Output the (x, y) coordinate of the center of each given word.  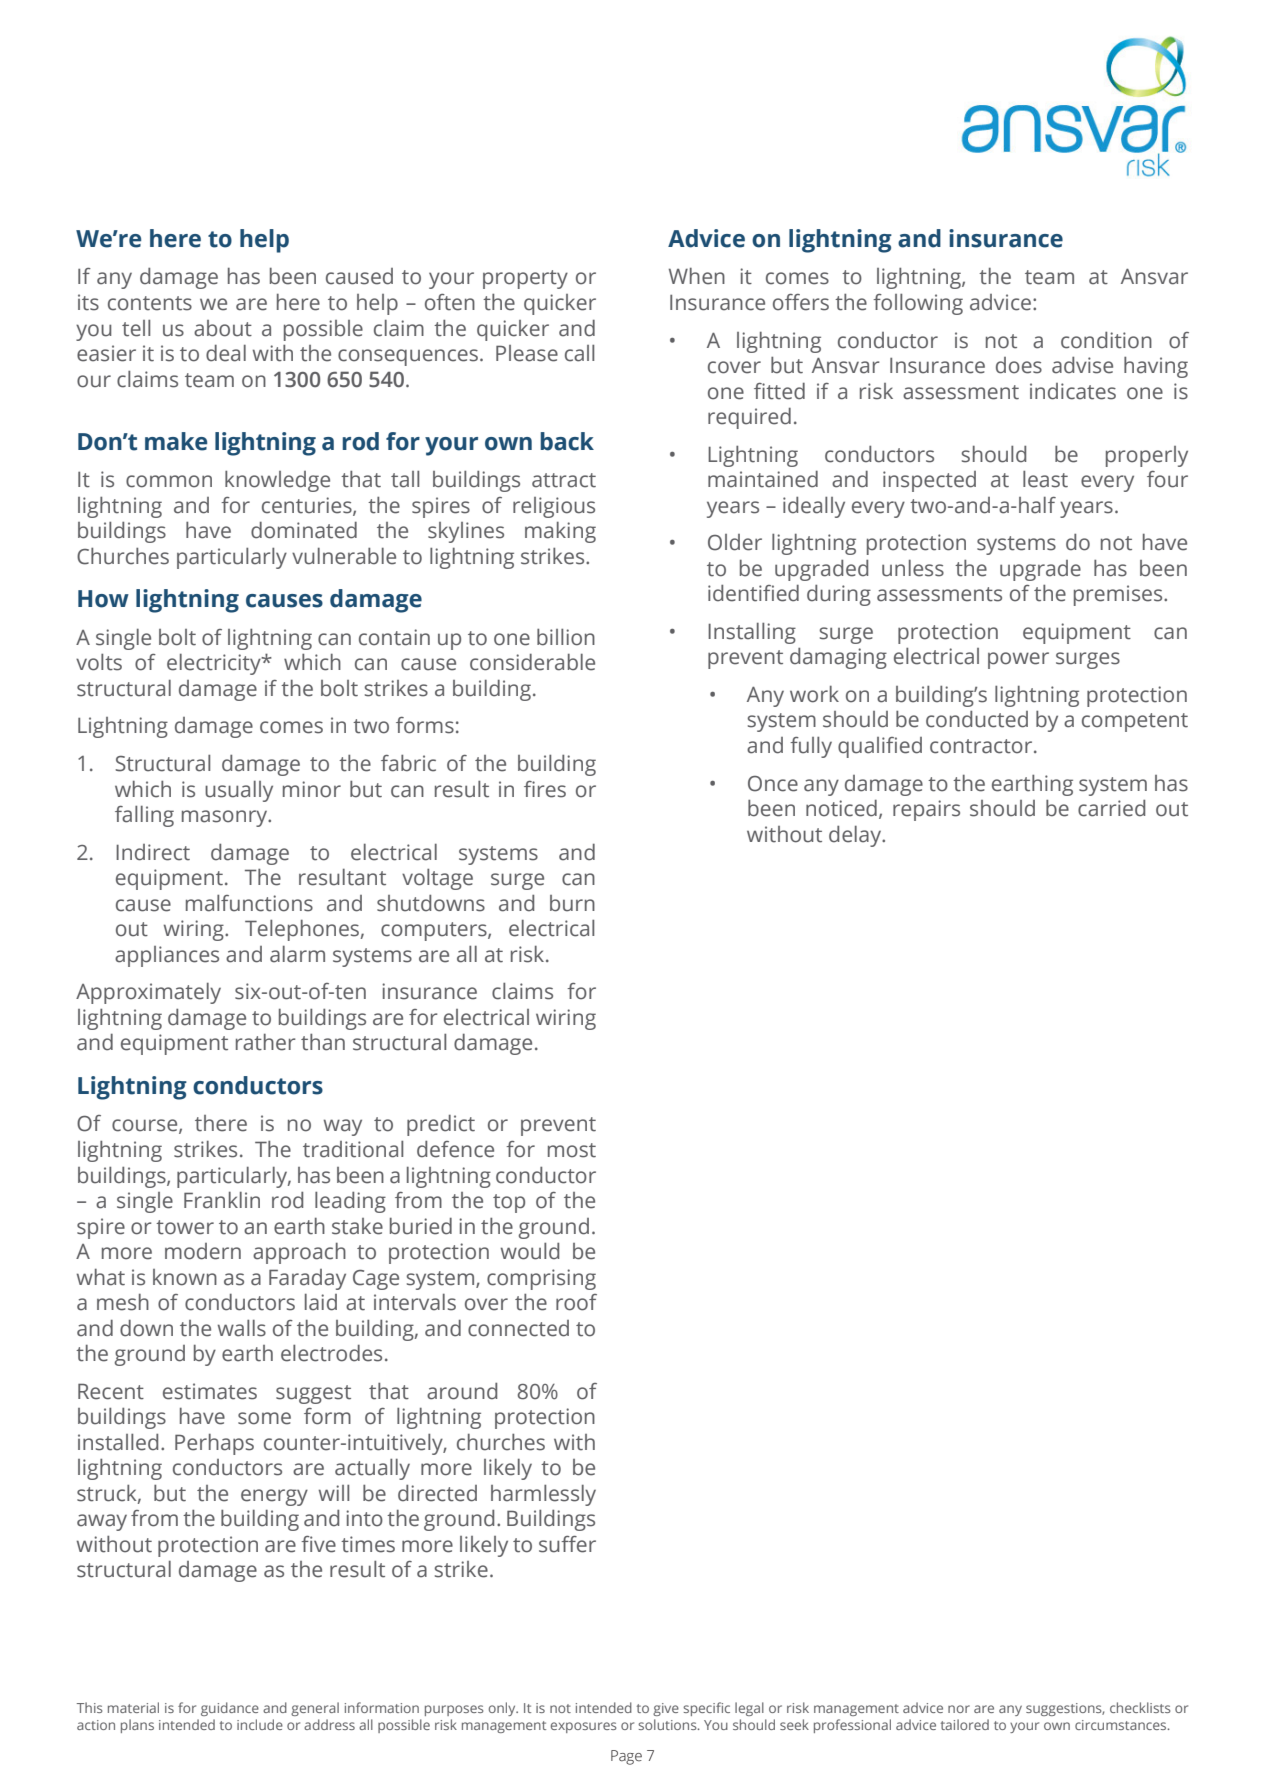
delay (856, 836)
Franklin (222, 1200)
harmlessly (543, 1495)
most (572, 1150)
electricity (215, 664)
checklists (1140, 1707)
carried (1111, 808)
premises (1119, 595)
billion (566, 637)
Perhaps (214, 1444)
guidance (230, 1709)
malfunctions (249, 903)
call (579, 353)
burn (572, 903)
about (223, 328)
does (1019, 365)
